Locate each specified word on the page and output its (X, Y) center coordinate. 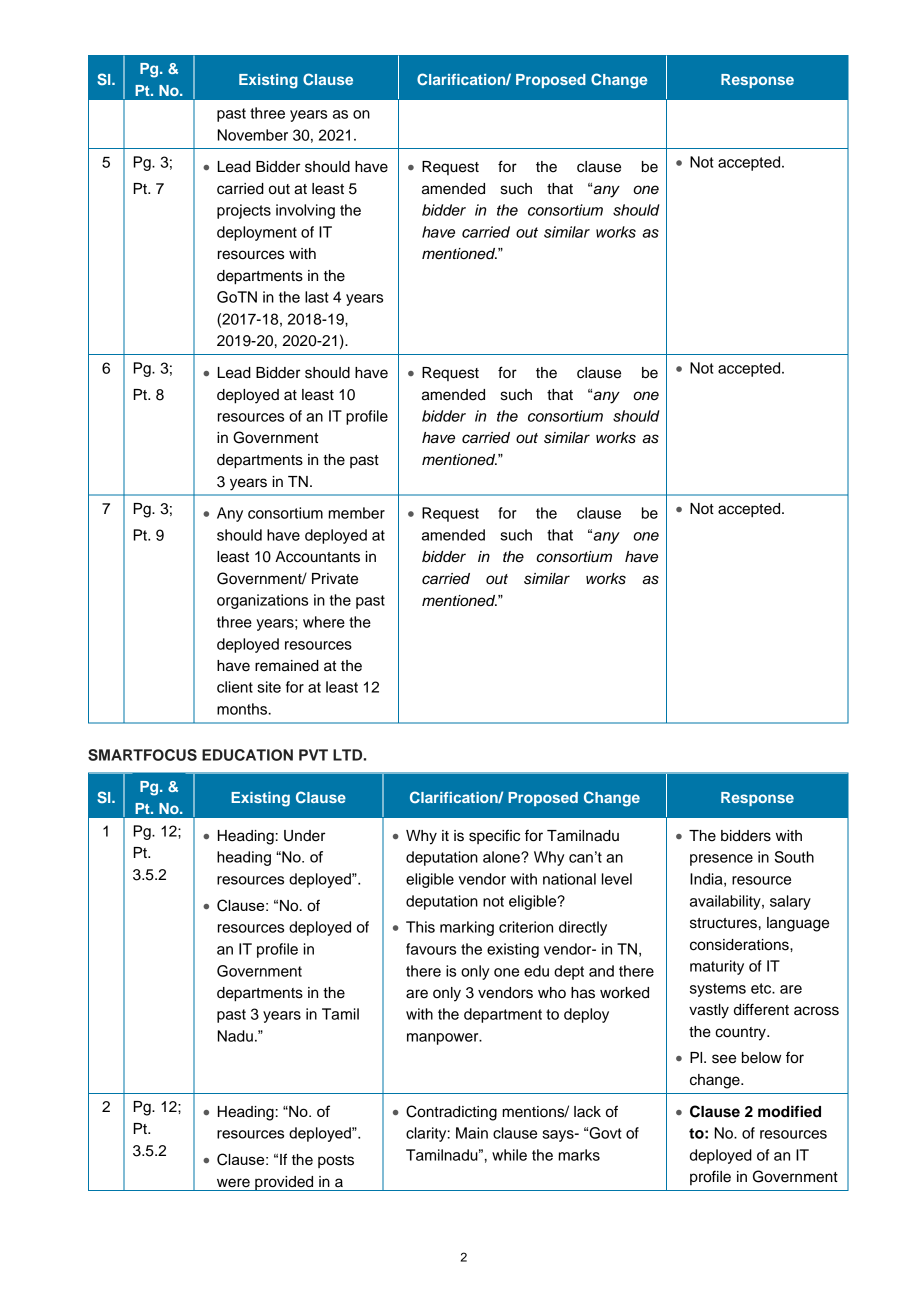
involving (305, 211)
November (253, 135)
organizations (262, 601)
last (317, 297)
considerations (740, 945)
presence (721, 860)
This (420, 927)
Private (335, 579)
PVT (313, 755)
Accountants (317, 557)
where (324, 622)
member (357, 513)
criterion (526, 927)
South (794, 857)
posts (336, 1161)
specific (494, 836)
